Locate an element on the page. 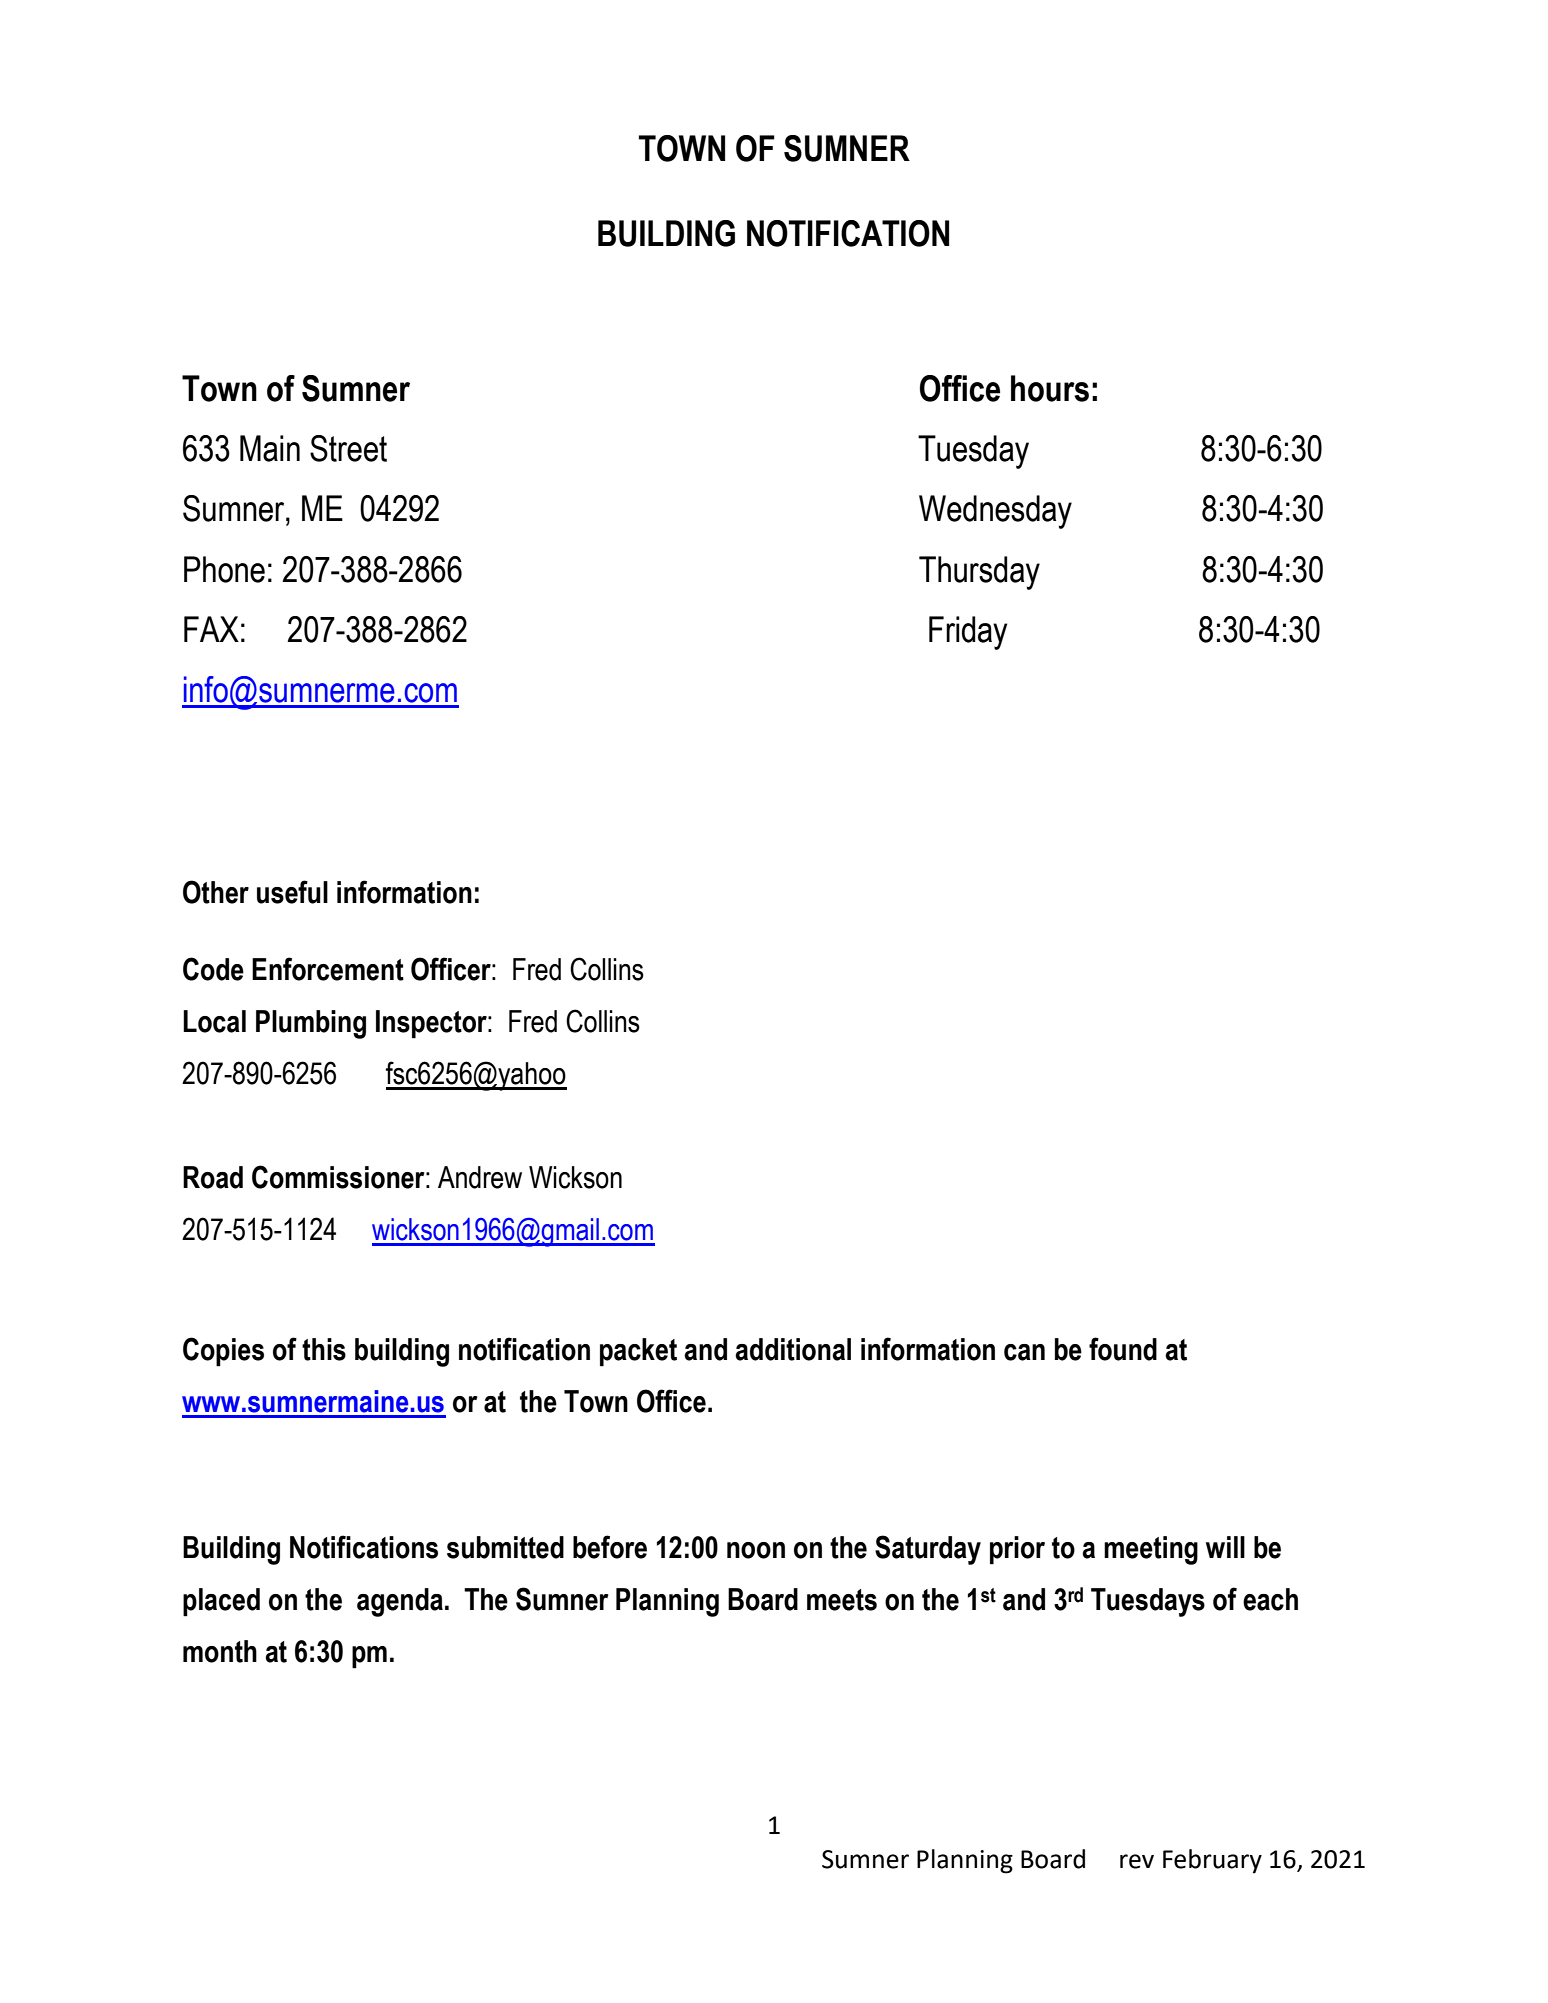 The image size is (1548, 2003). useful is located at coordinates (292, 892).
